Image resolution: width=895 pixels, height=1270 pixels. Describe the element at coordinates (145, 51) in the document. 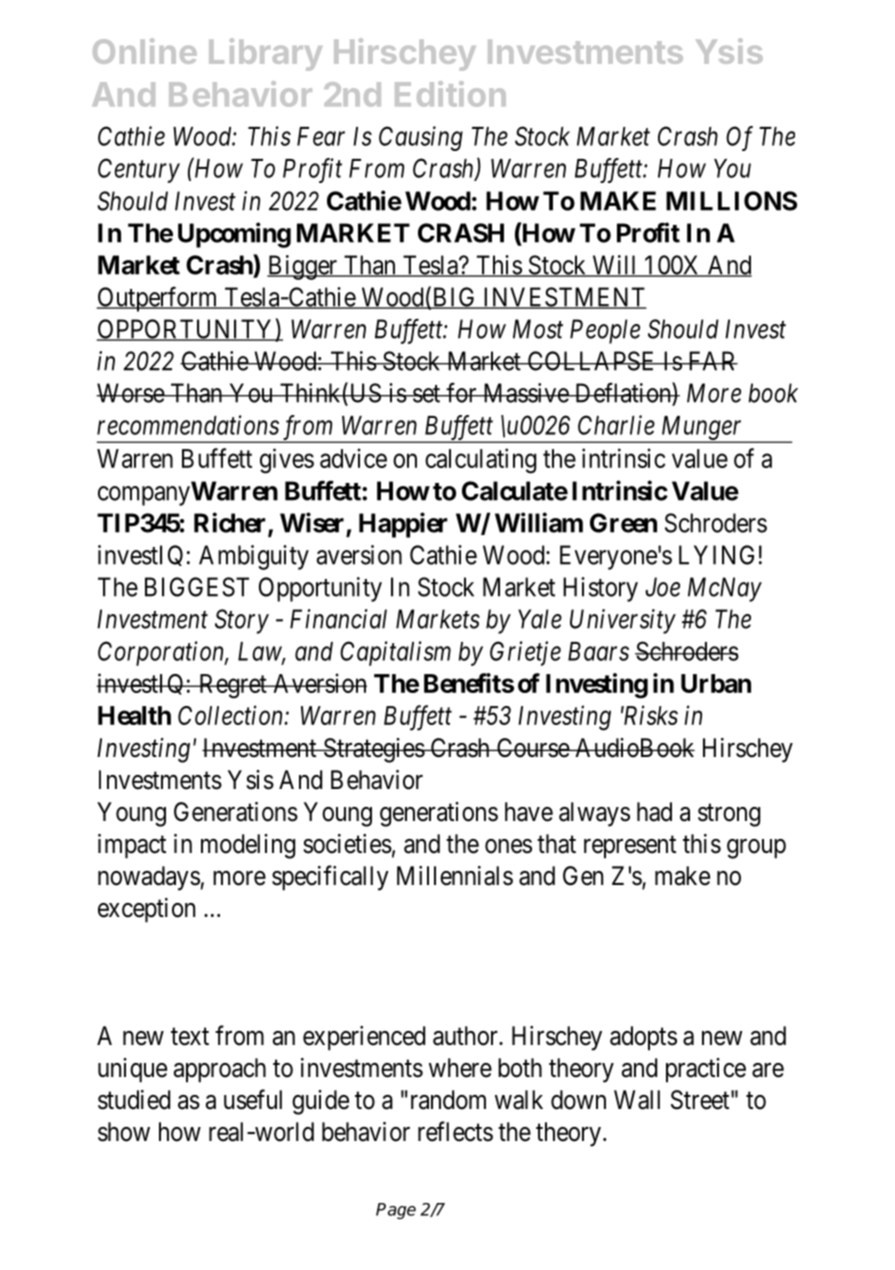

I see `Online` at that location.
